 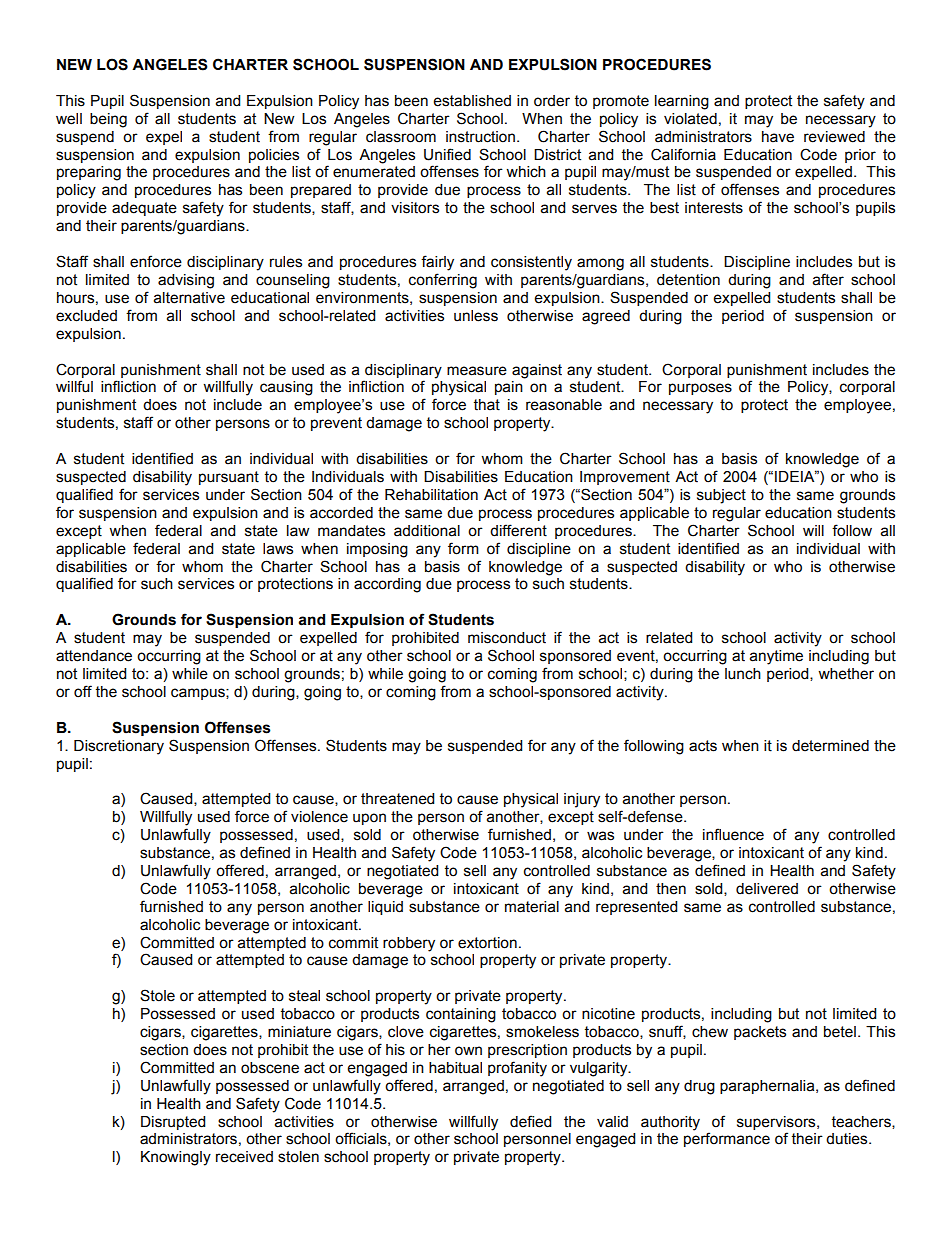 I want to click on steal, so click(x=304, y=996).
